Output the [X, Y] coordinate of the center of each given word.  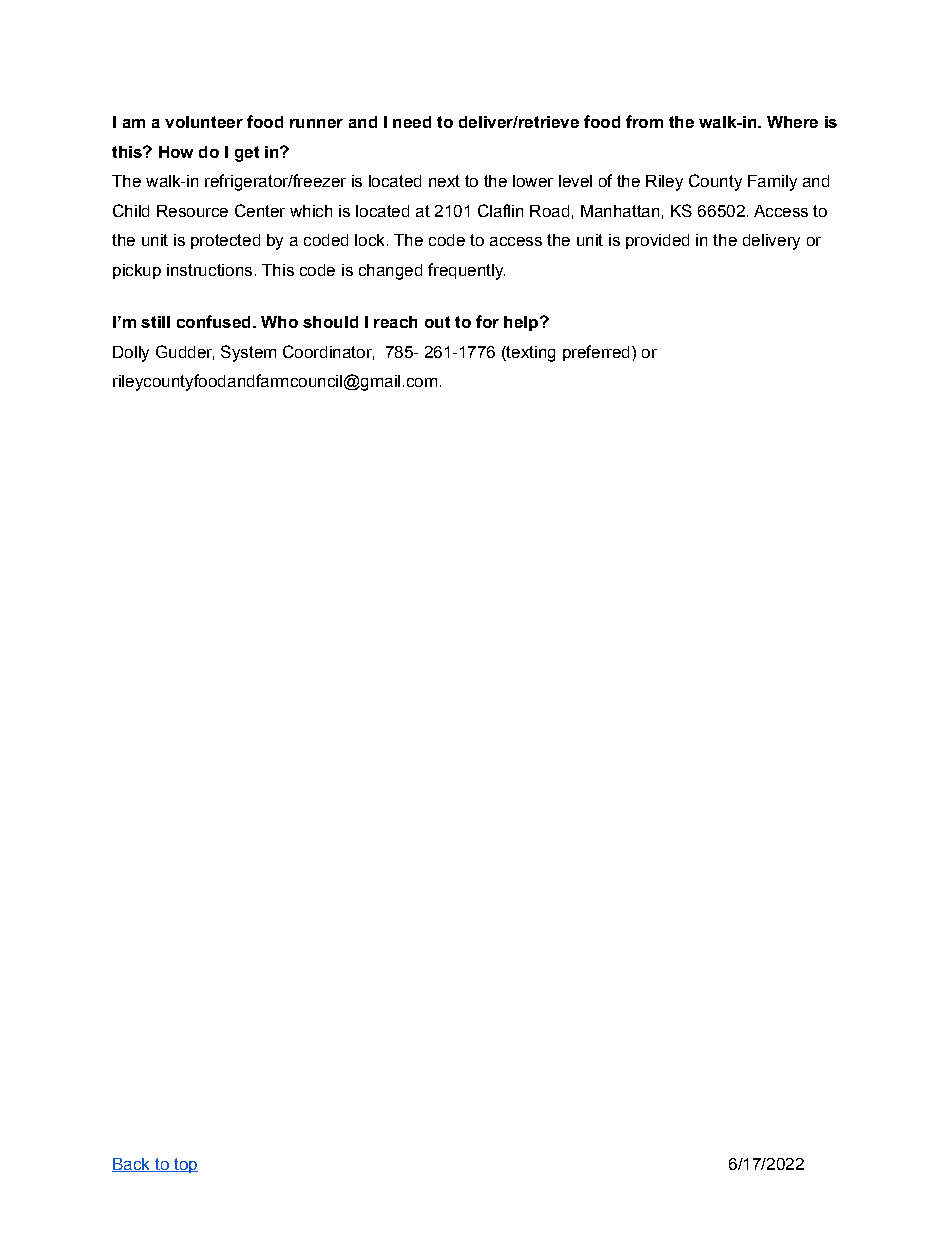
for [487, 321]
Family [772, 183]
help [521, 323]
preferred [596, 353]
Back [132, 1165]
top [185, 1165]
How [176, 152]
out [437, 322]
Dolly [131, 354]
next [444, 181]
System [248, 353]
